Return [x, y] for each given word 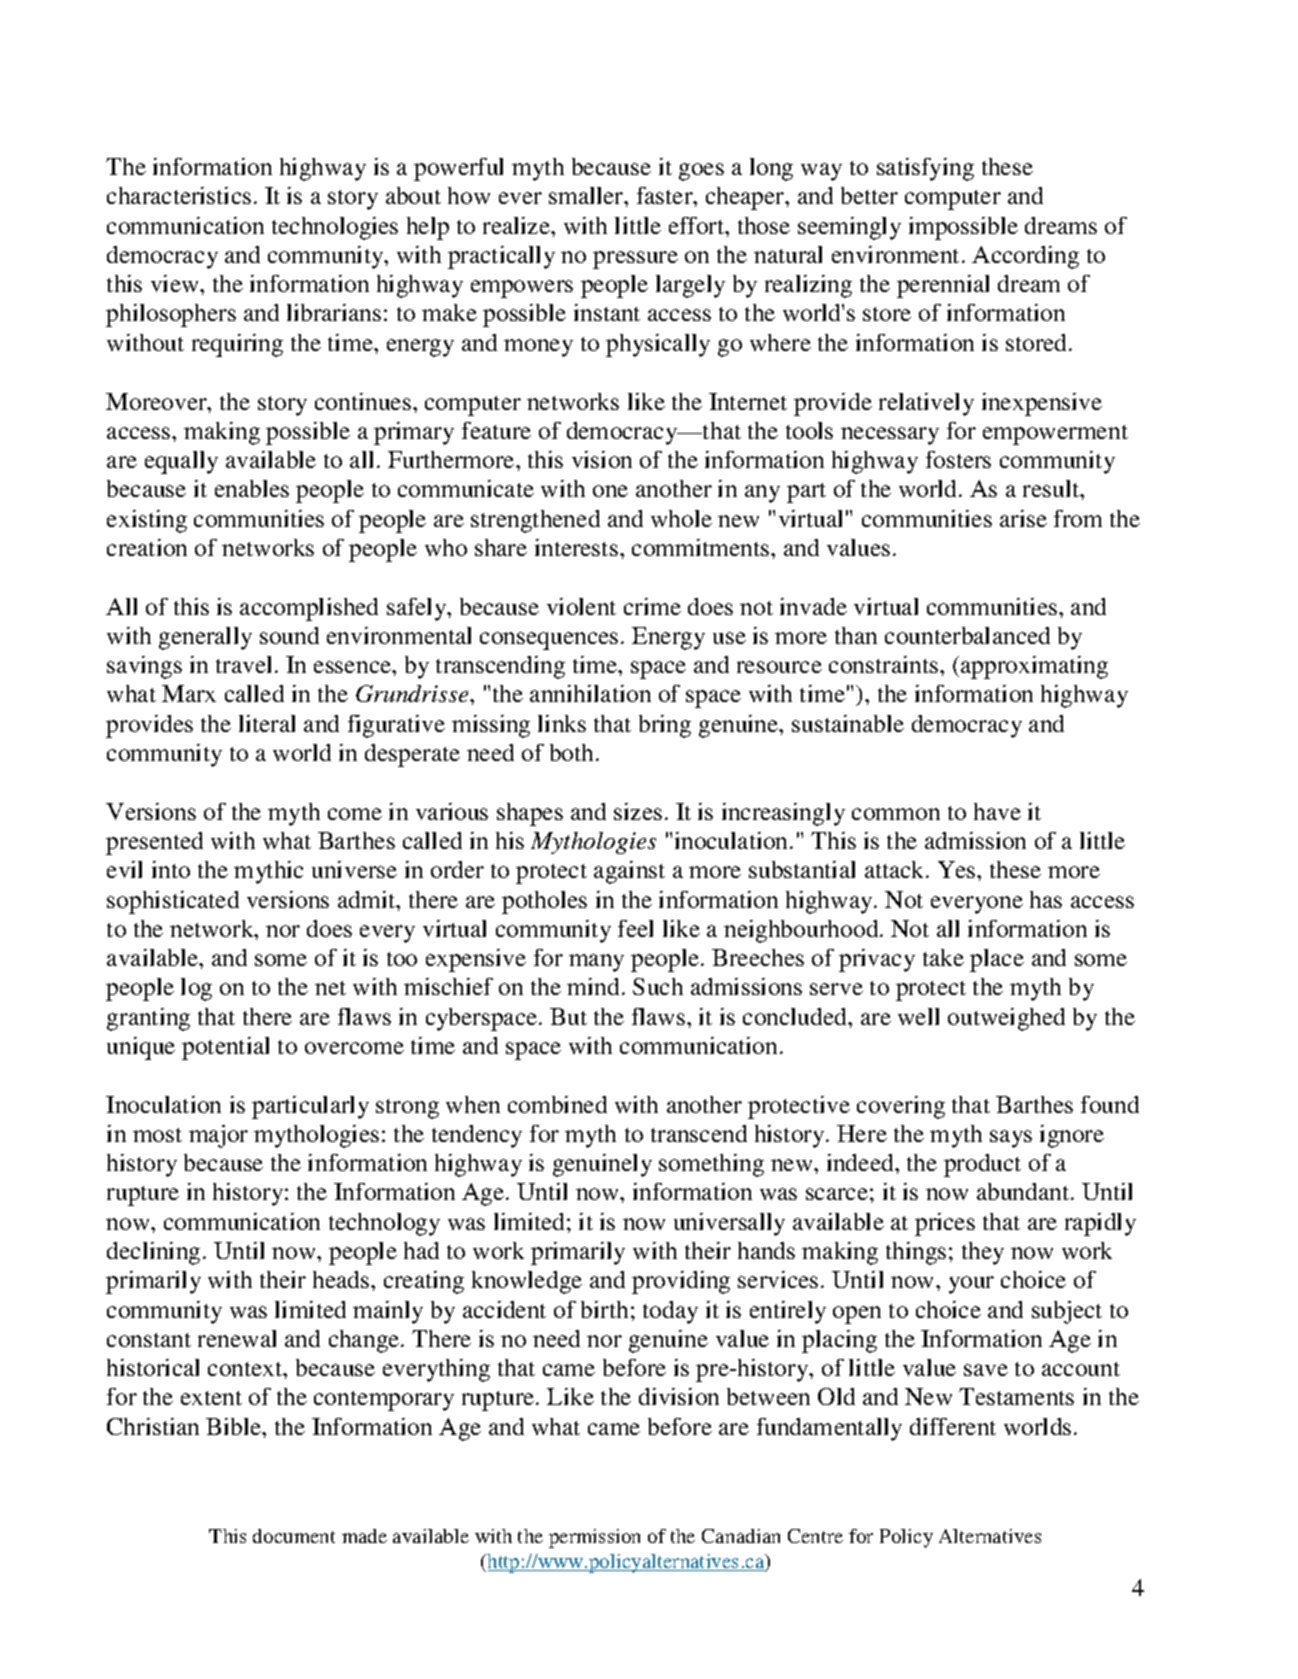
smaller [587, 195]
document [294, 1536]
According [1025, 257]
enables [252, 488]
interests [576, 547]
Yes [958, 869]
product [982, 1165]
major [218, 1136]
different [953, 1426]
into [171, 869]
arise [1023, 518]
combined [557, 1104]
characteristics [179, 195]
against [629, 872]
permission [594, 1538]
